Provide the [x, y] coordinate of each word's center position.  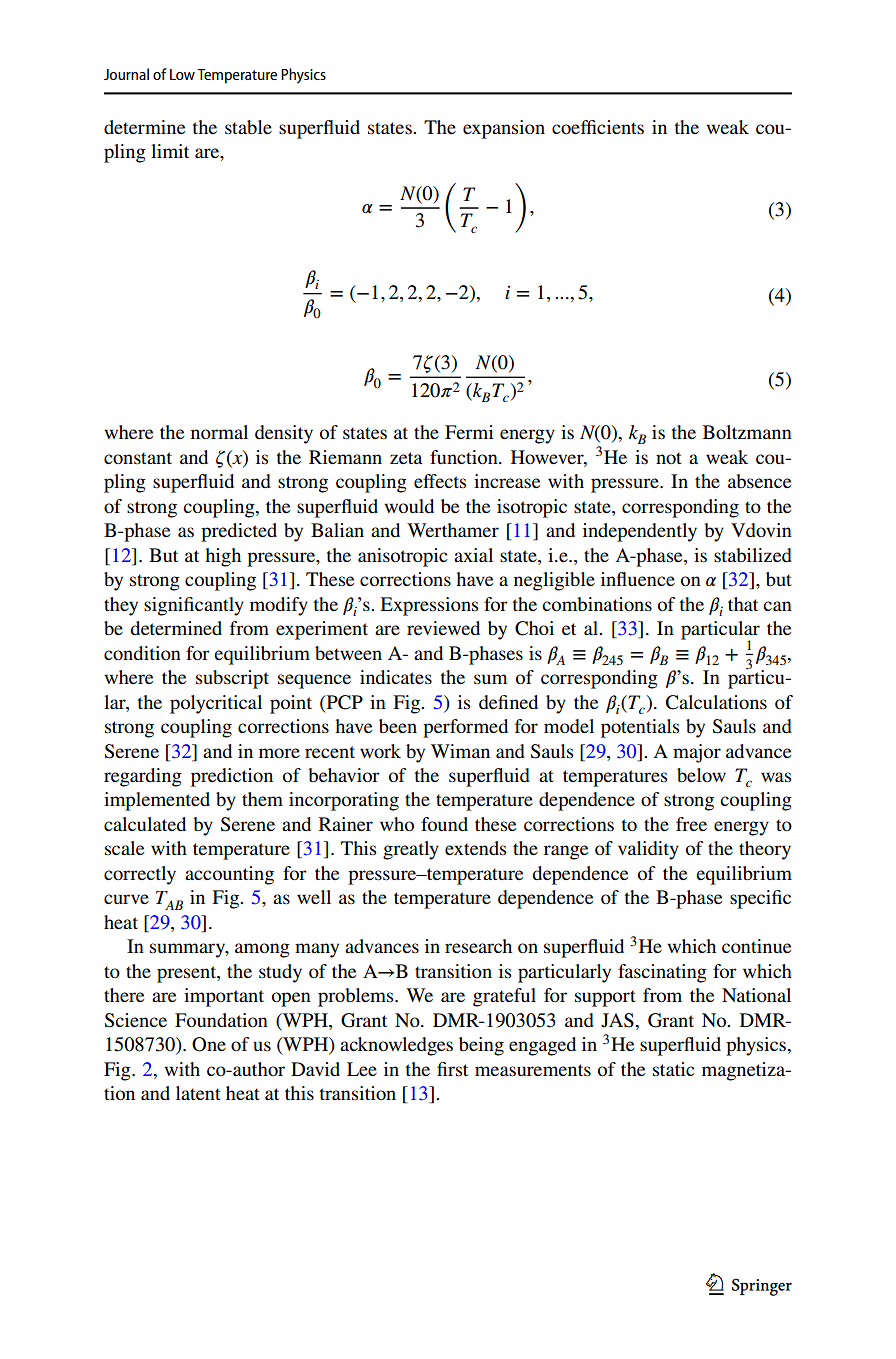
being [481, 1046]
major [697, 753]
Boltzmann [747, 432]
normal [219, 432]
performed [465, 728]
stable [248, 127]
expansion [504, 129]
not [669, 458]
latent [198, 1093]
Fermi [469, 432]
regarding [143, 777]
